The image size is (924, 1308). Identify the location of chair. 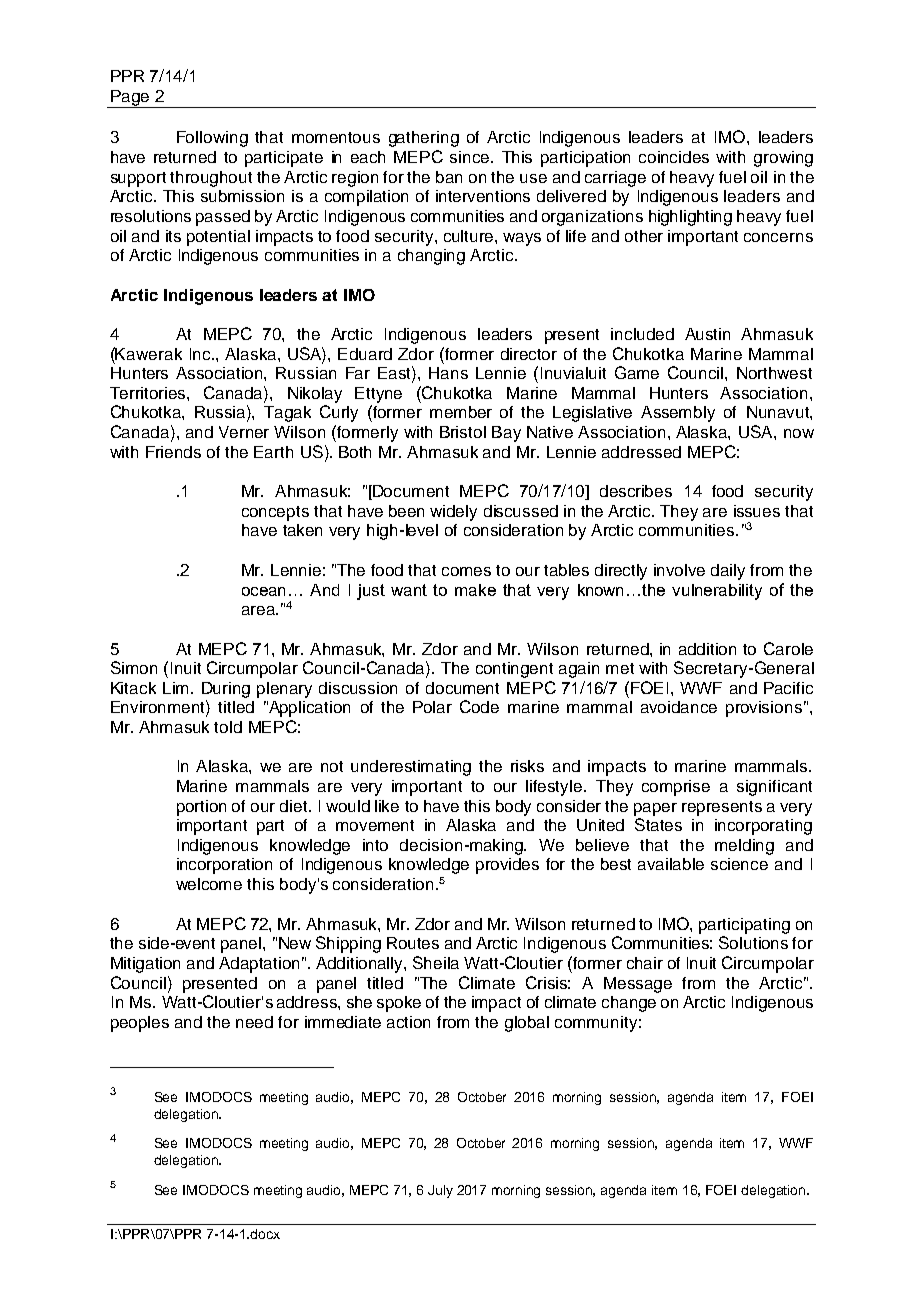
(645, 963).
